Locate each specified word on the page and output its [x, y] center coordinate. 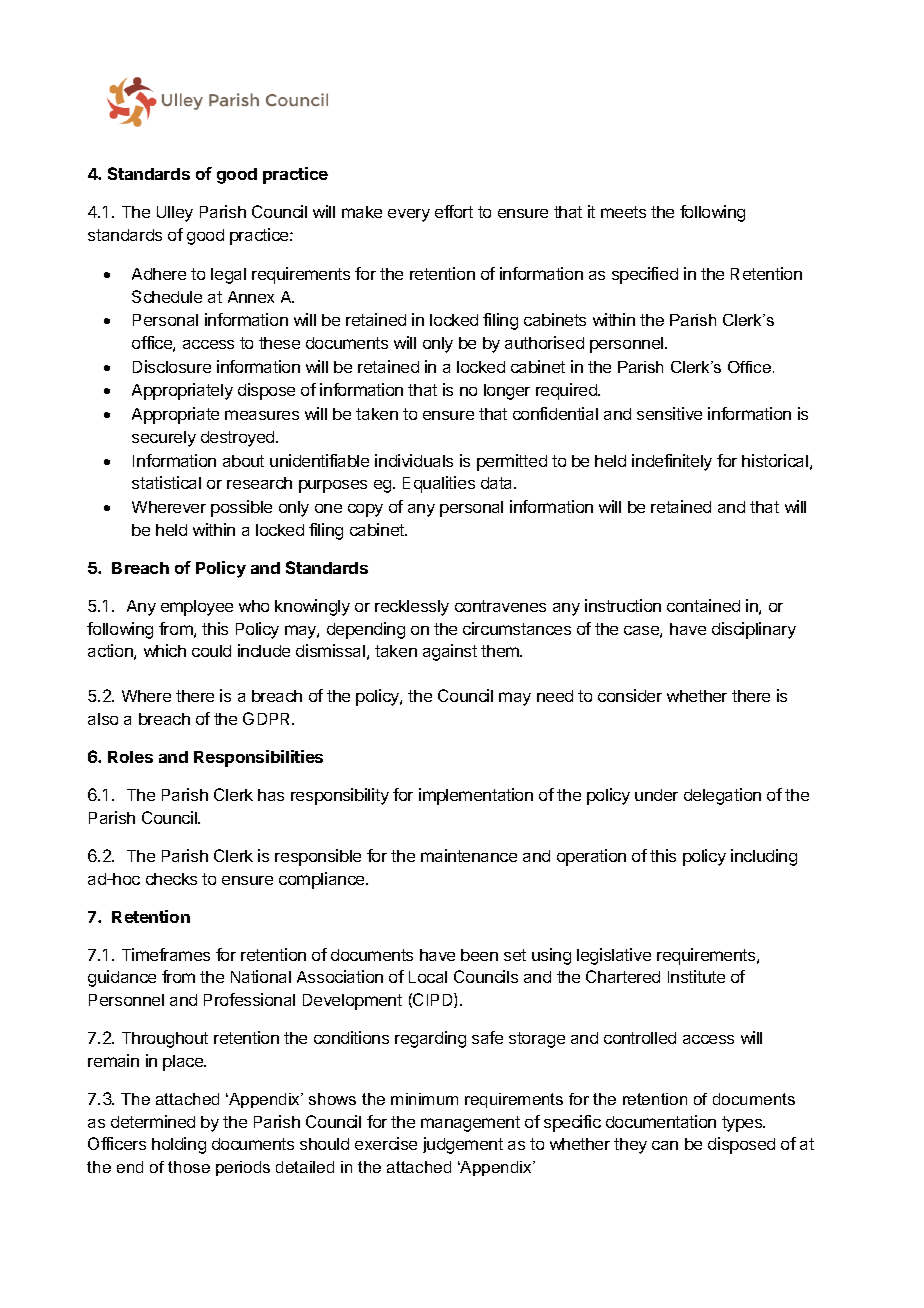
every [409, 215]
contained [703, 605]
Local [428, 977]
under [656, 795]
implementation [476, 796]
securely [164, 439]
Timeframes [166, 954]
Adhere [159, 274]
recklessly [412, 608]
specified [645, 275]
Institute [696, 976]
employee [197, 608]
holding [179, 1145]
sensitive [669, 413]
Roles [130, 757]
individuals [414, 460]
